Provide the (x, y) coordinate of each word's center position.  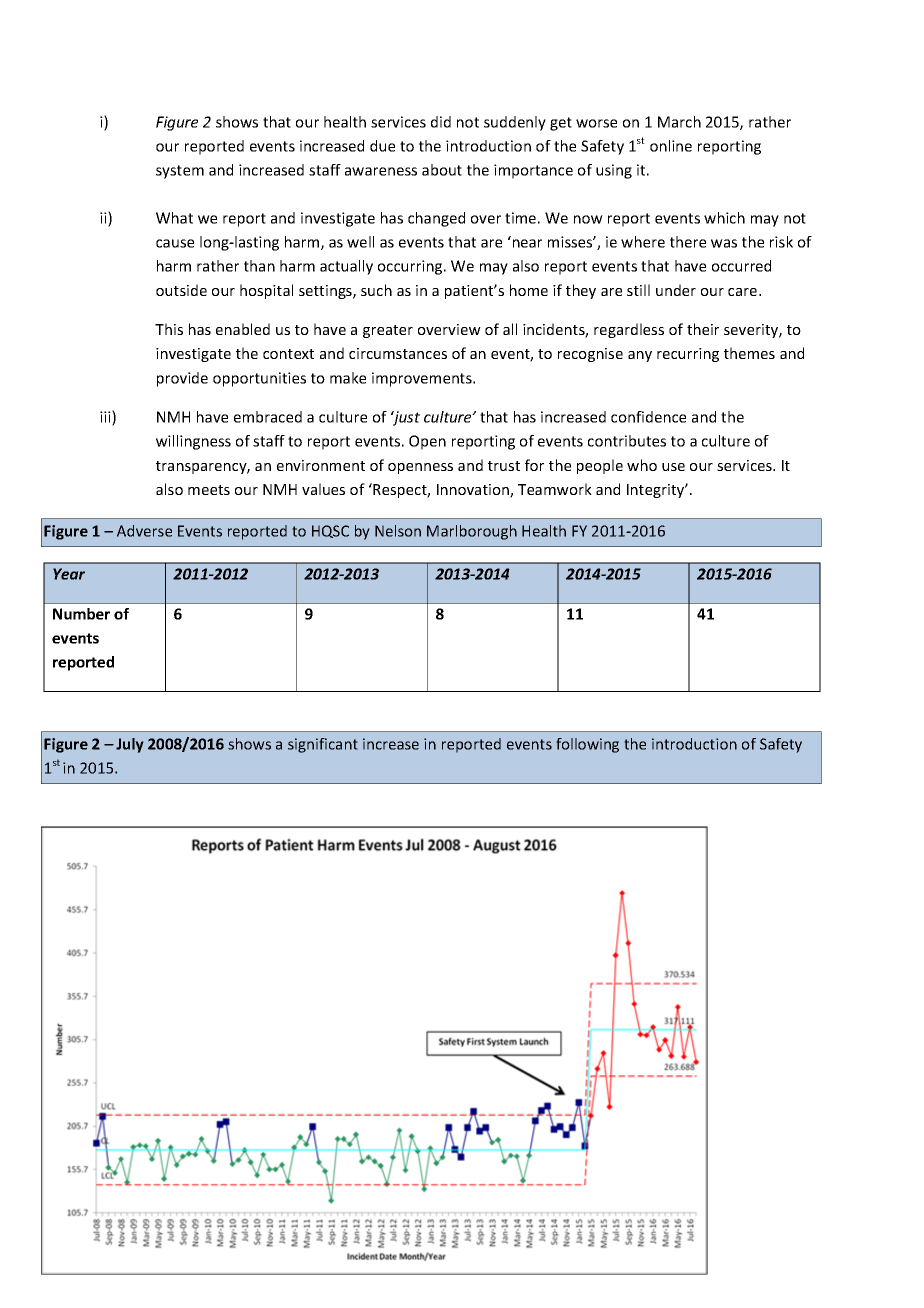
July (130, 745)
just (405, 418)
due (382, 146)
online (671, 146)
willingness (193, 442)
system (180, 172)
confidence (648, 417)
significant (323, 745)
